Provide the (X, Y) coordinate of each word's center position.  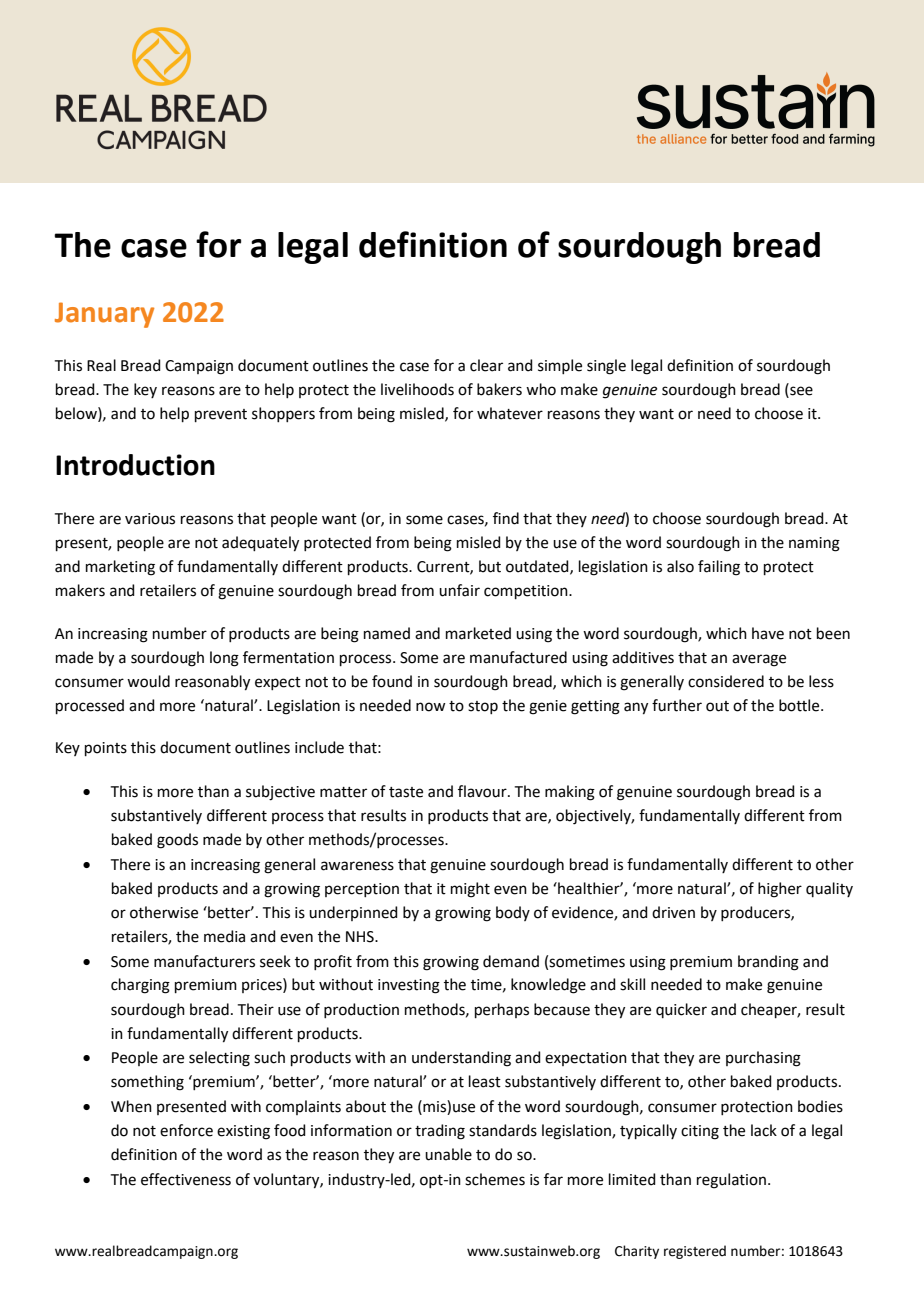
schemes (495, 1179)
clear (486, 365)
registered (695, 1252)
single (606, 367)
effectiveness (186, 1179)
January (104, 315)
